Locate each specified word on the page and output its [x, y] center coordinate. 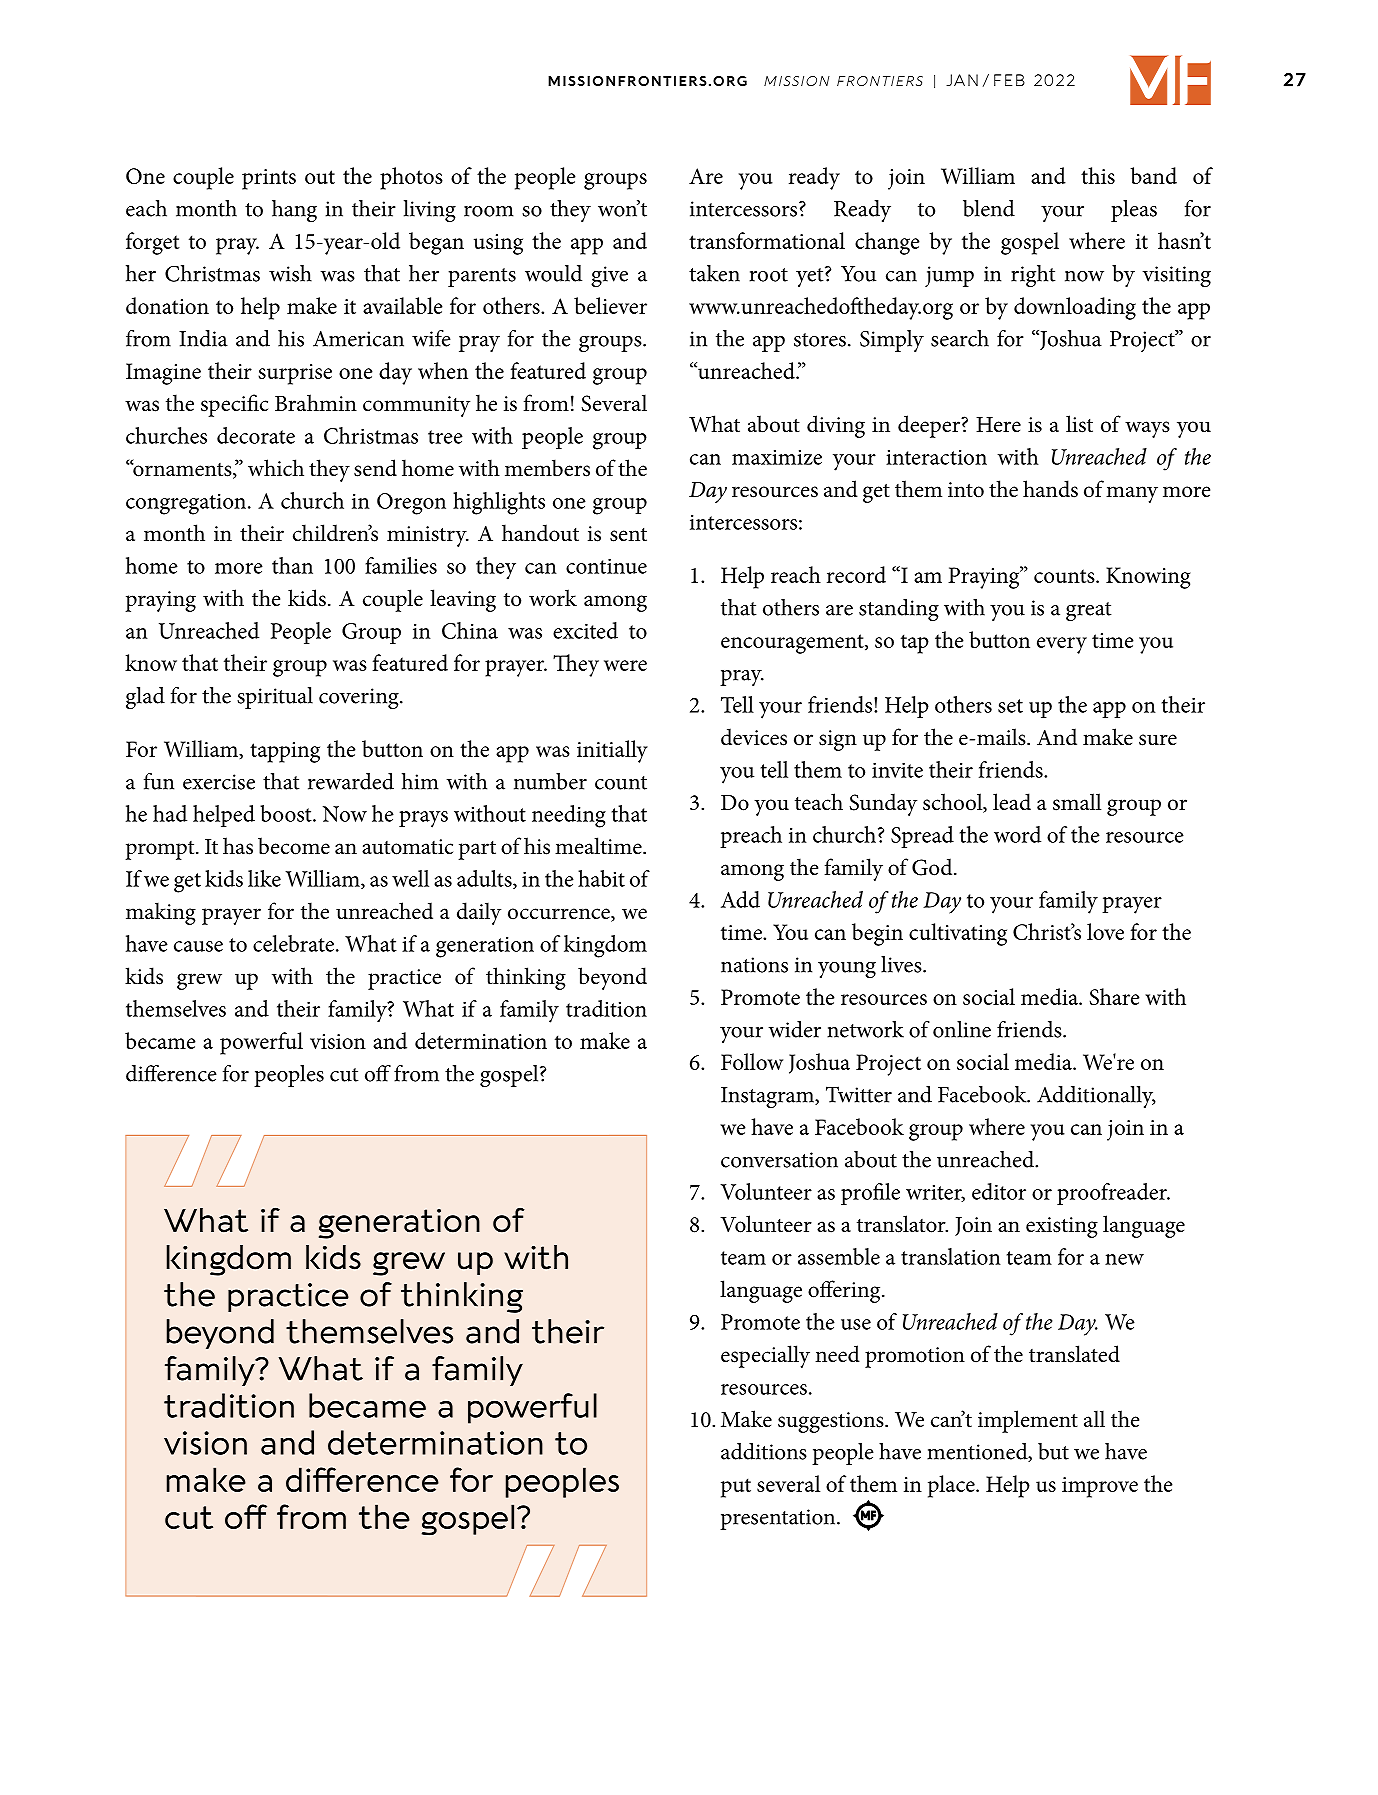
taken [714, 273]
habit [601, 878]
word [1017, 834]
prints [269, 179]
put [736, 1488]
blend [989, 208]
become [294, 846]
